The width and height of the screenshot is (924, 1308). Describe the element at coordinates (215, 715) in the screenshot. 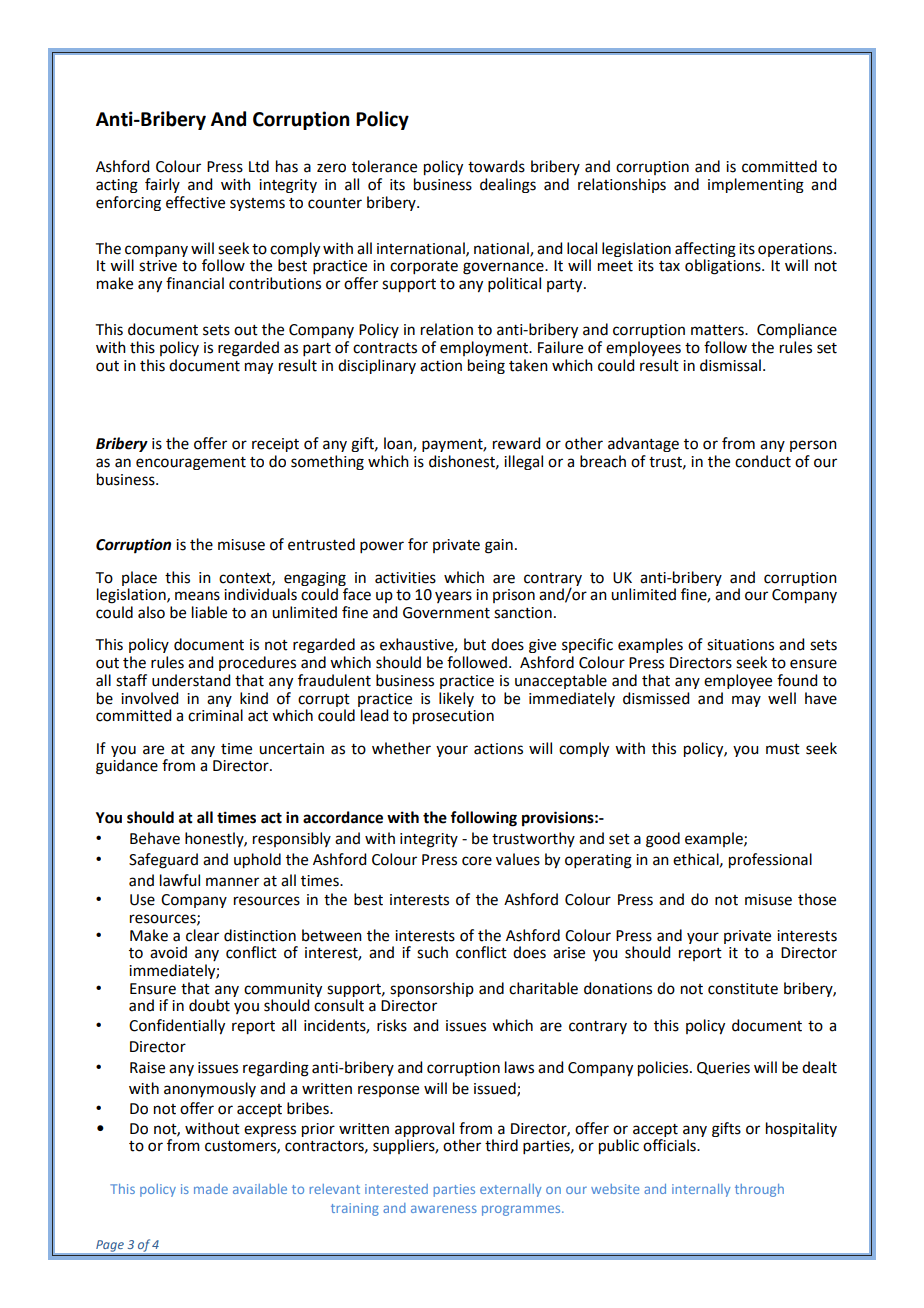

I see `criminal` at that location.
